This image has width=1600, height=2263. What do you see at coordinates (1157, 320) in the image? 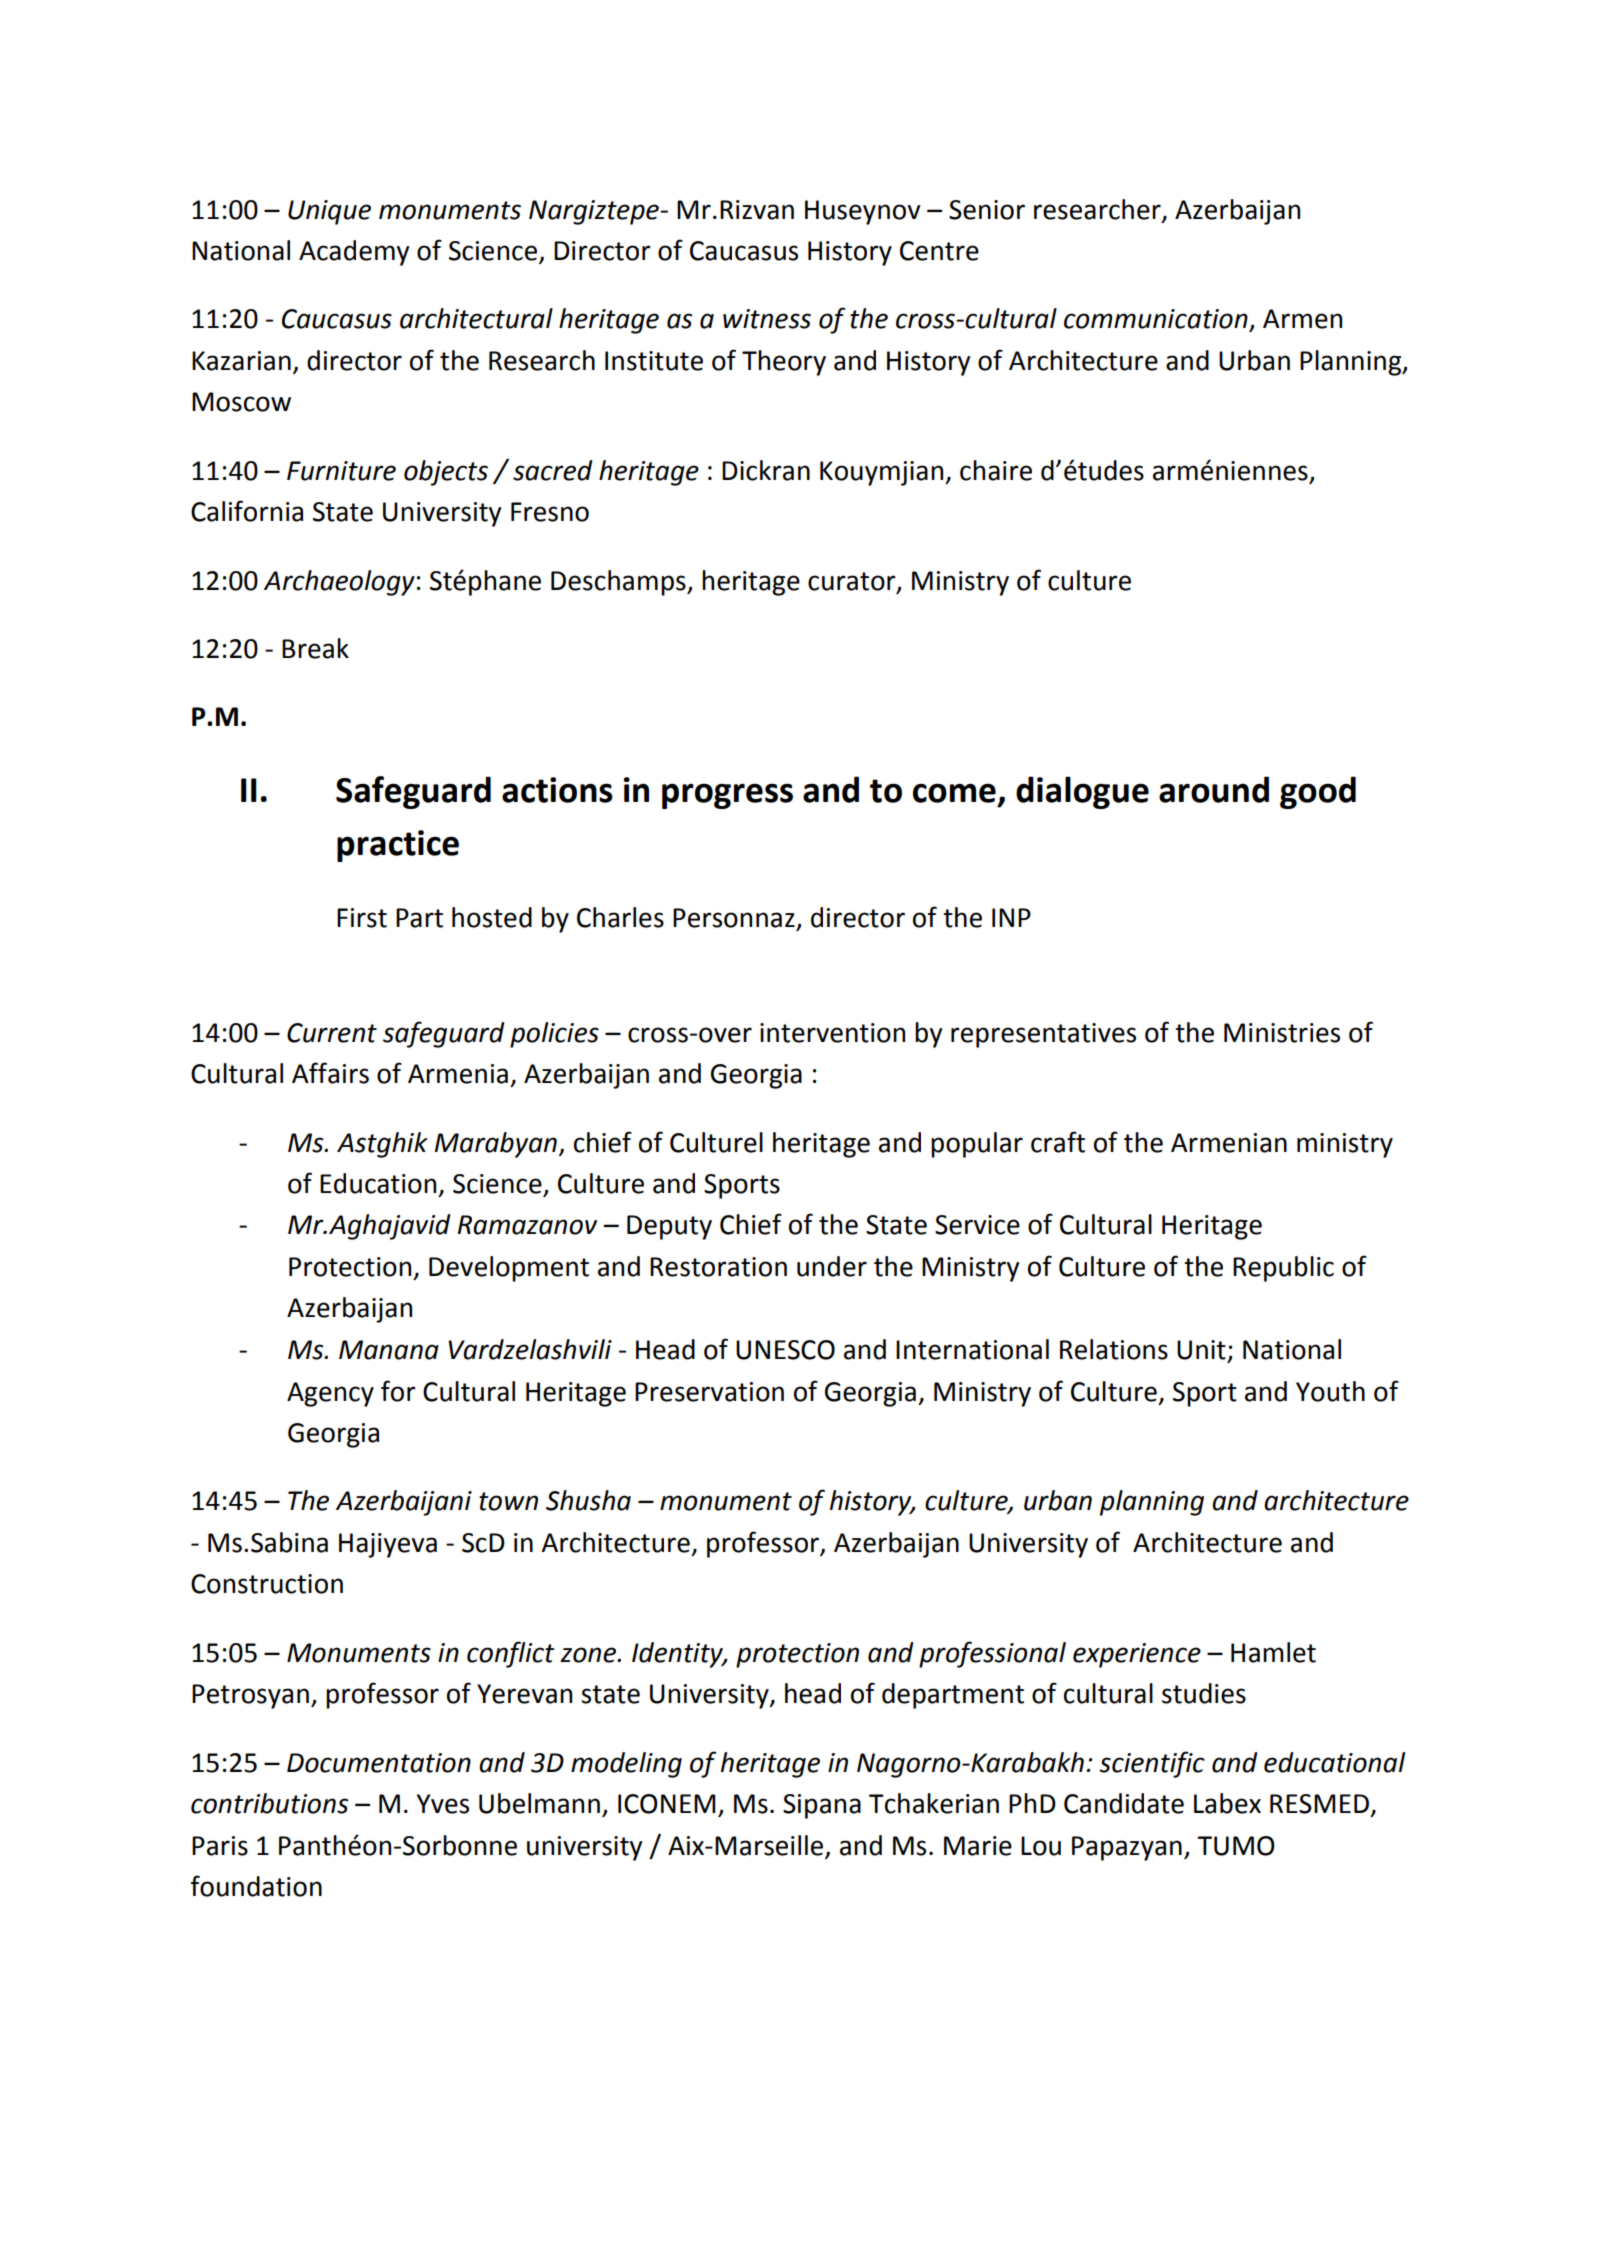
I see `communication` at bounding box center [1157, 320].
